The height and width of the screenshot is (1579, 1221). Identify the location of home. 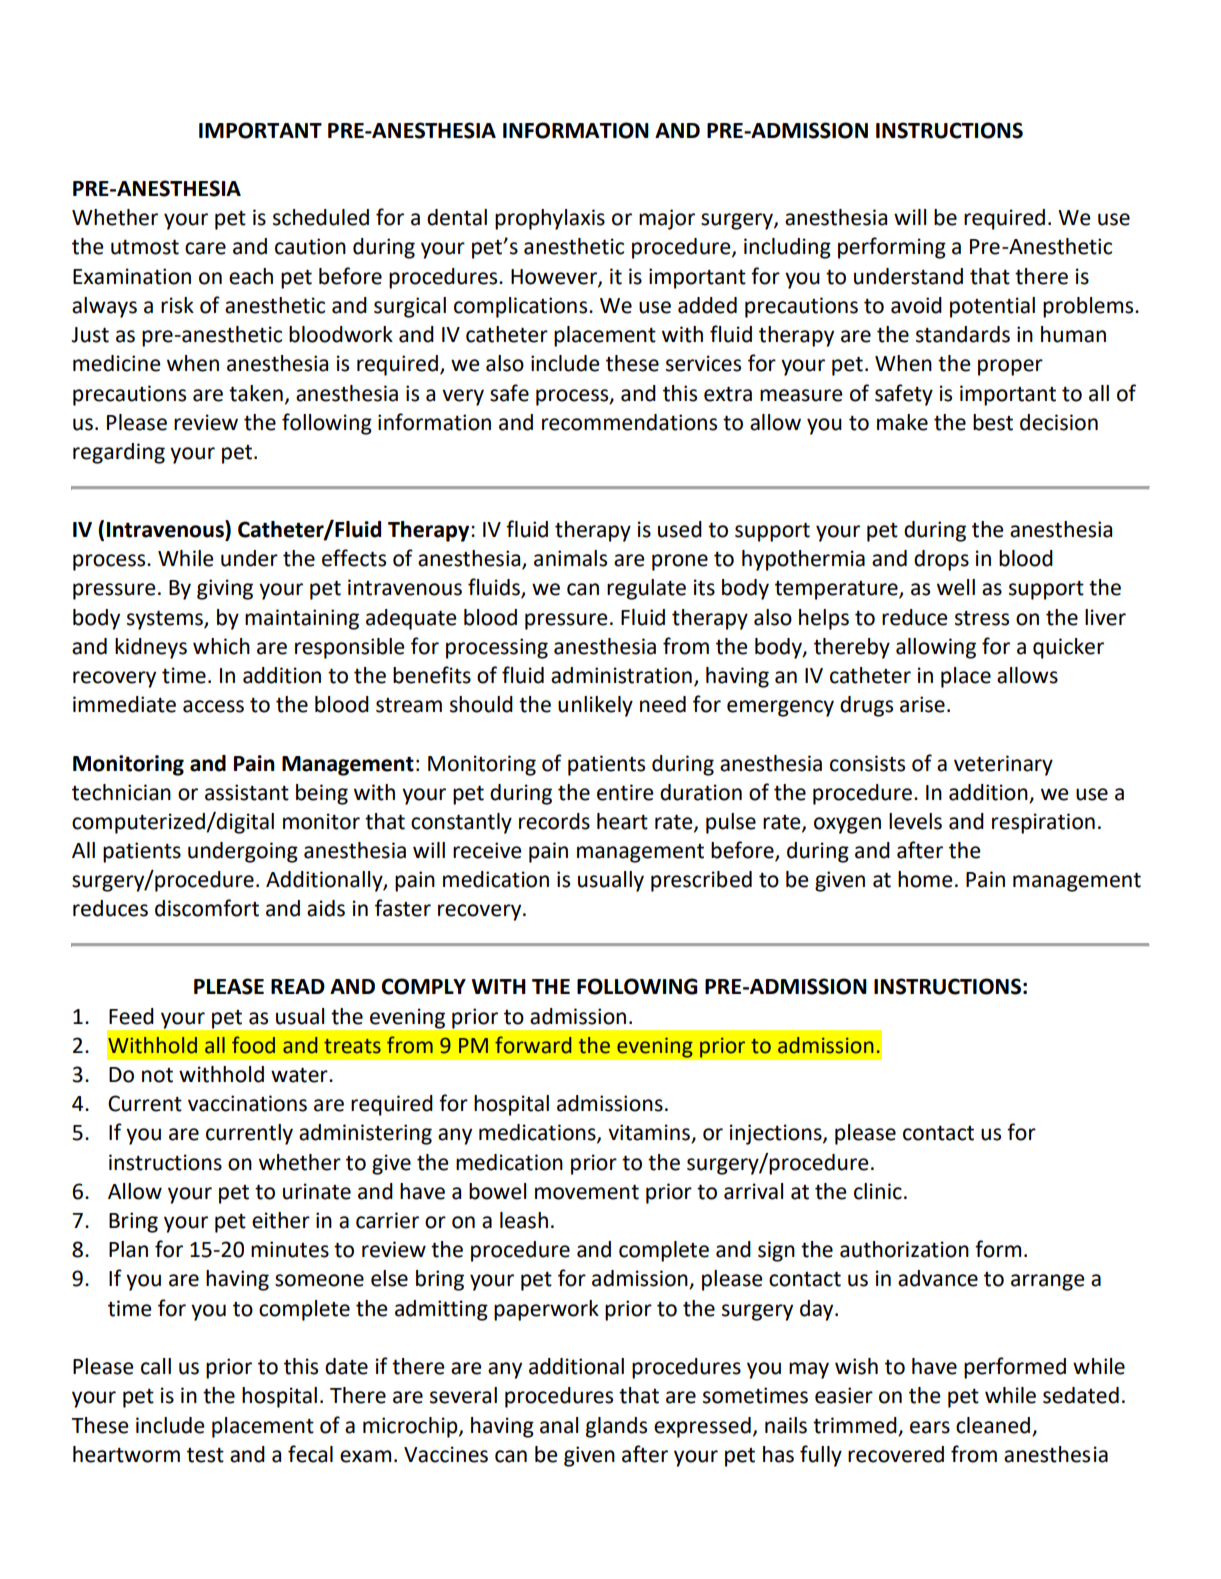
(925, 879).
